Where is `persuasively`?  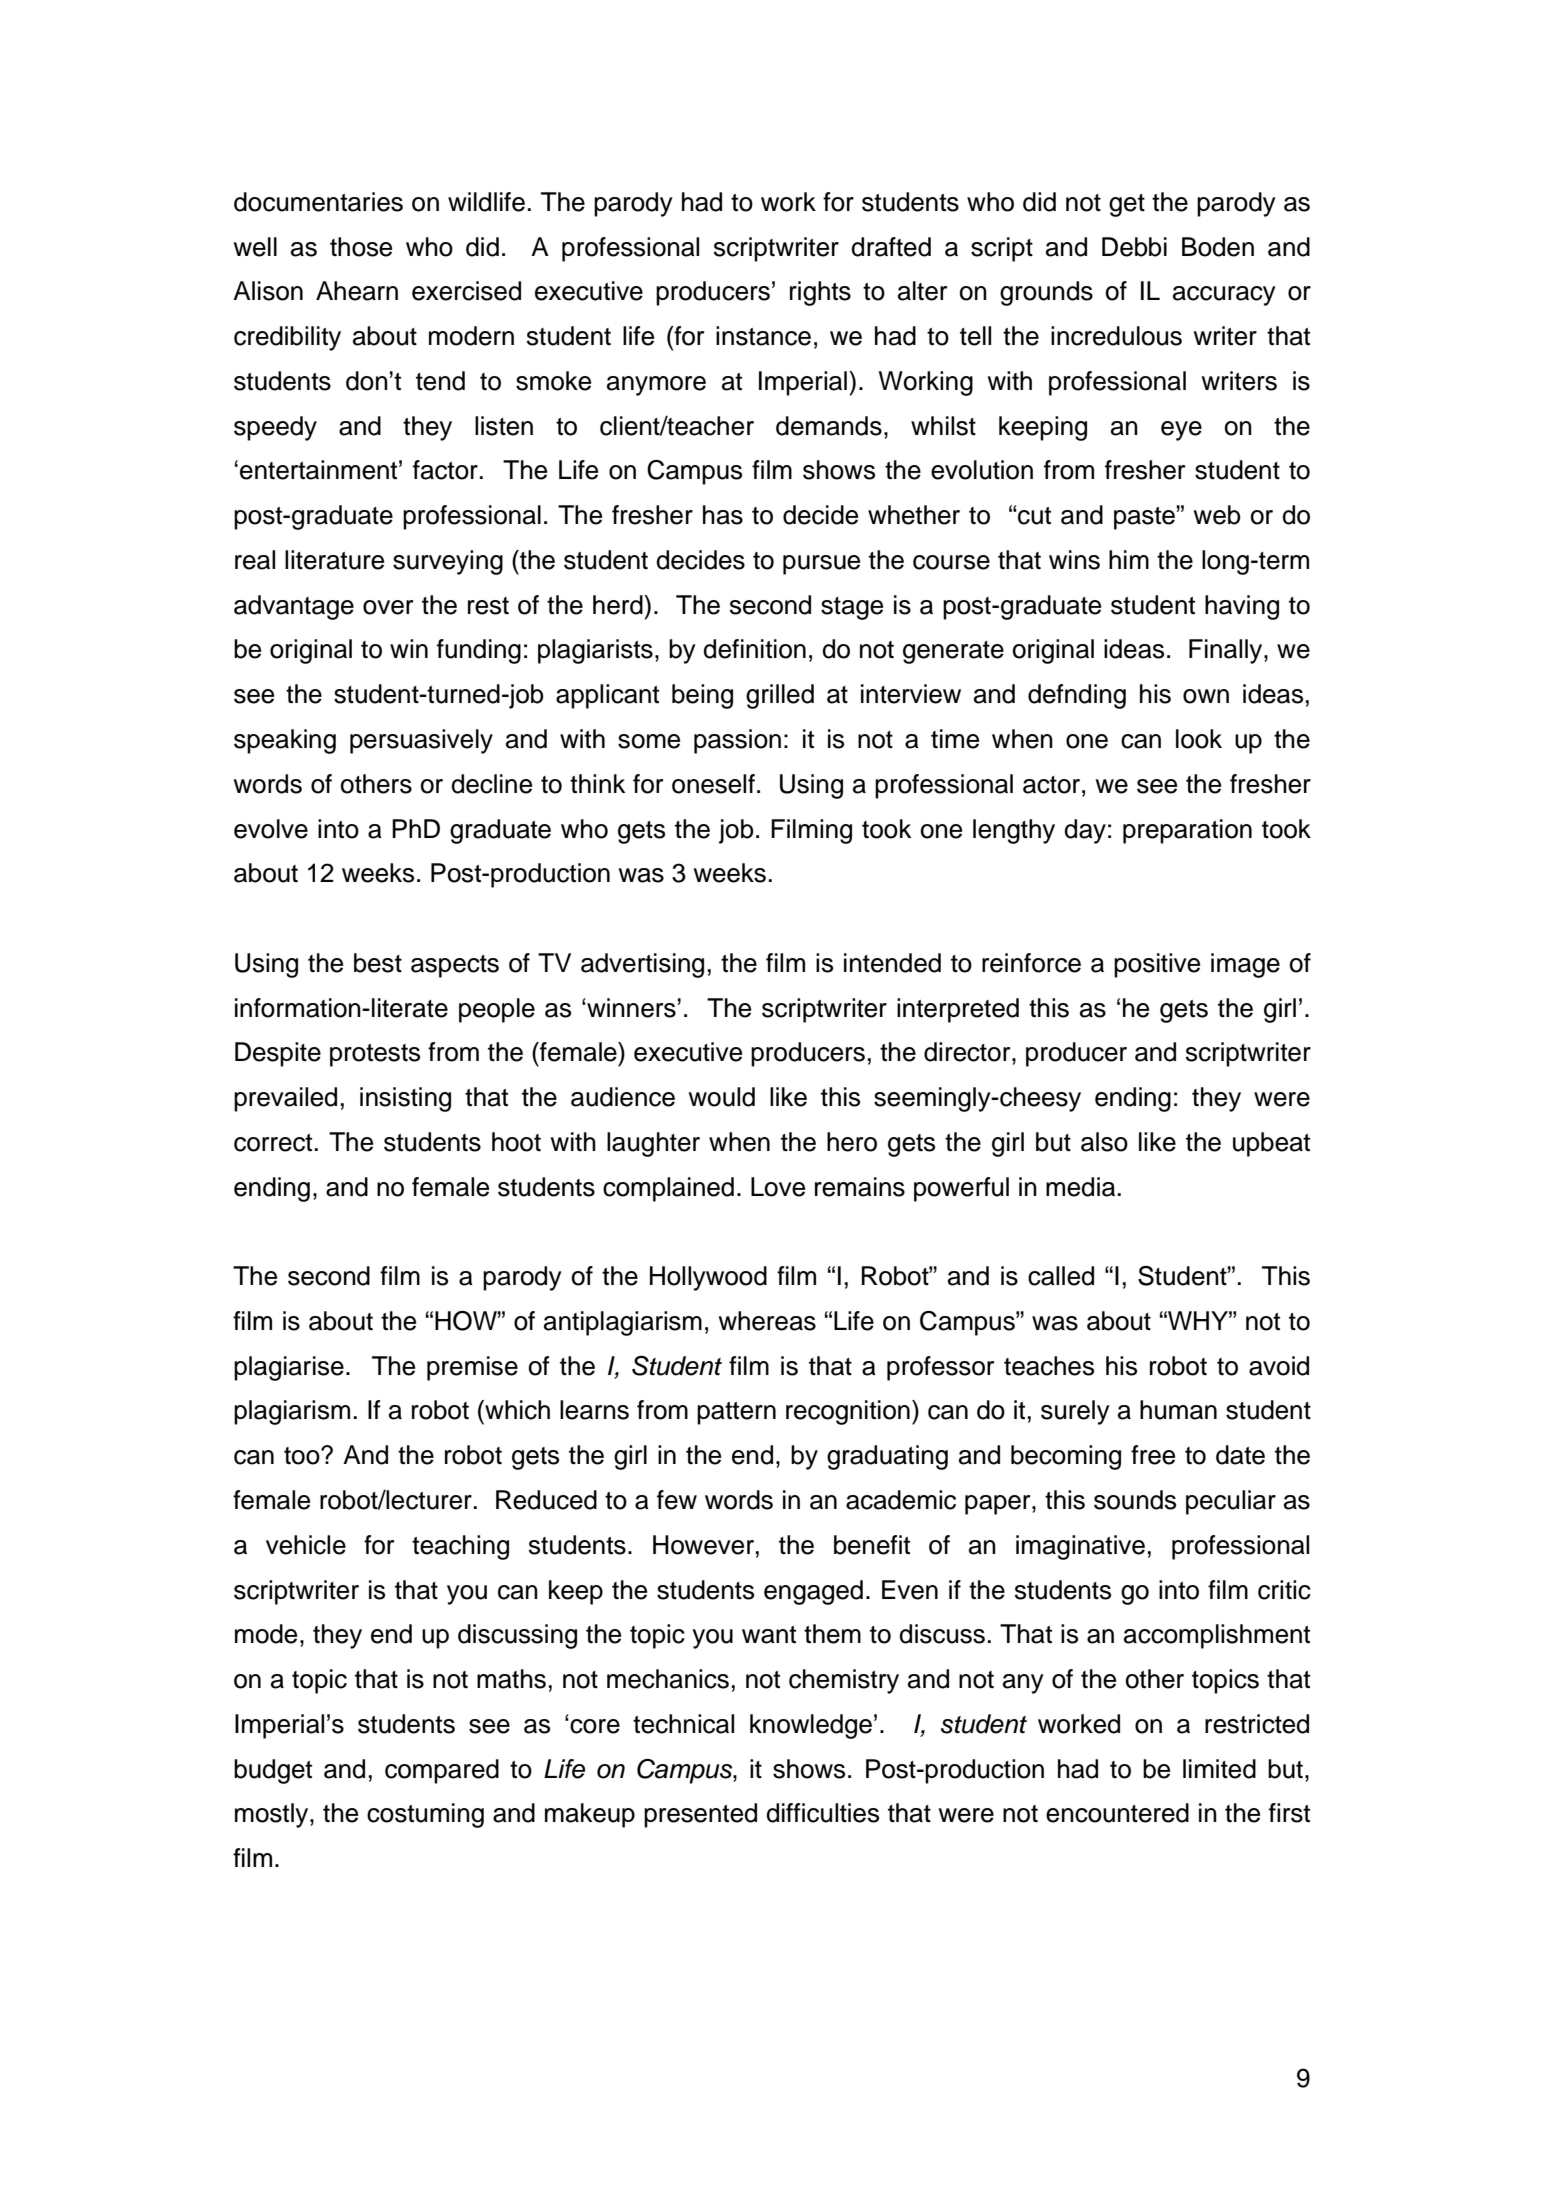
persuasively is located at coordinates (421, 741).
